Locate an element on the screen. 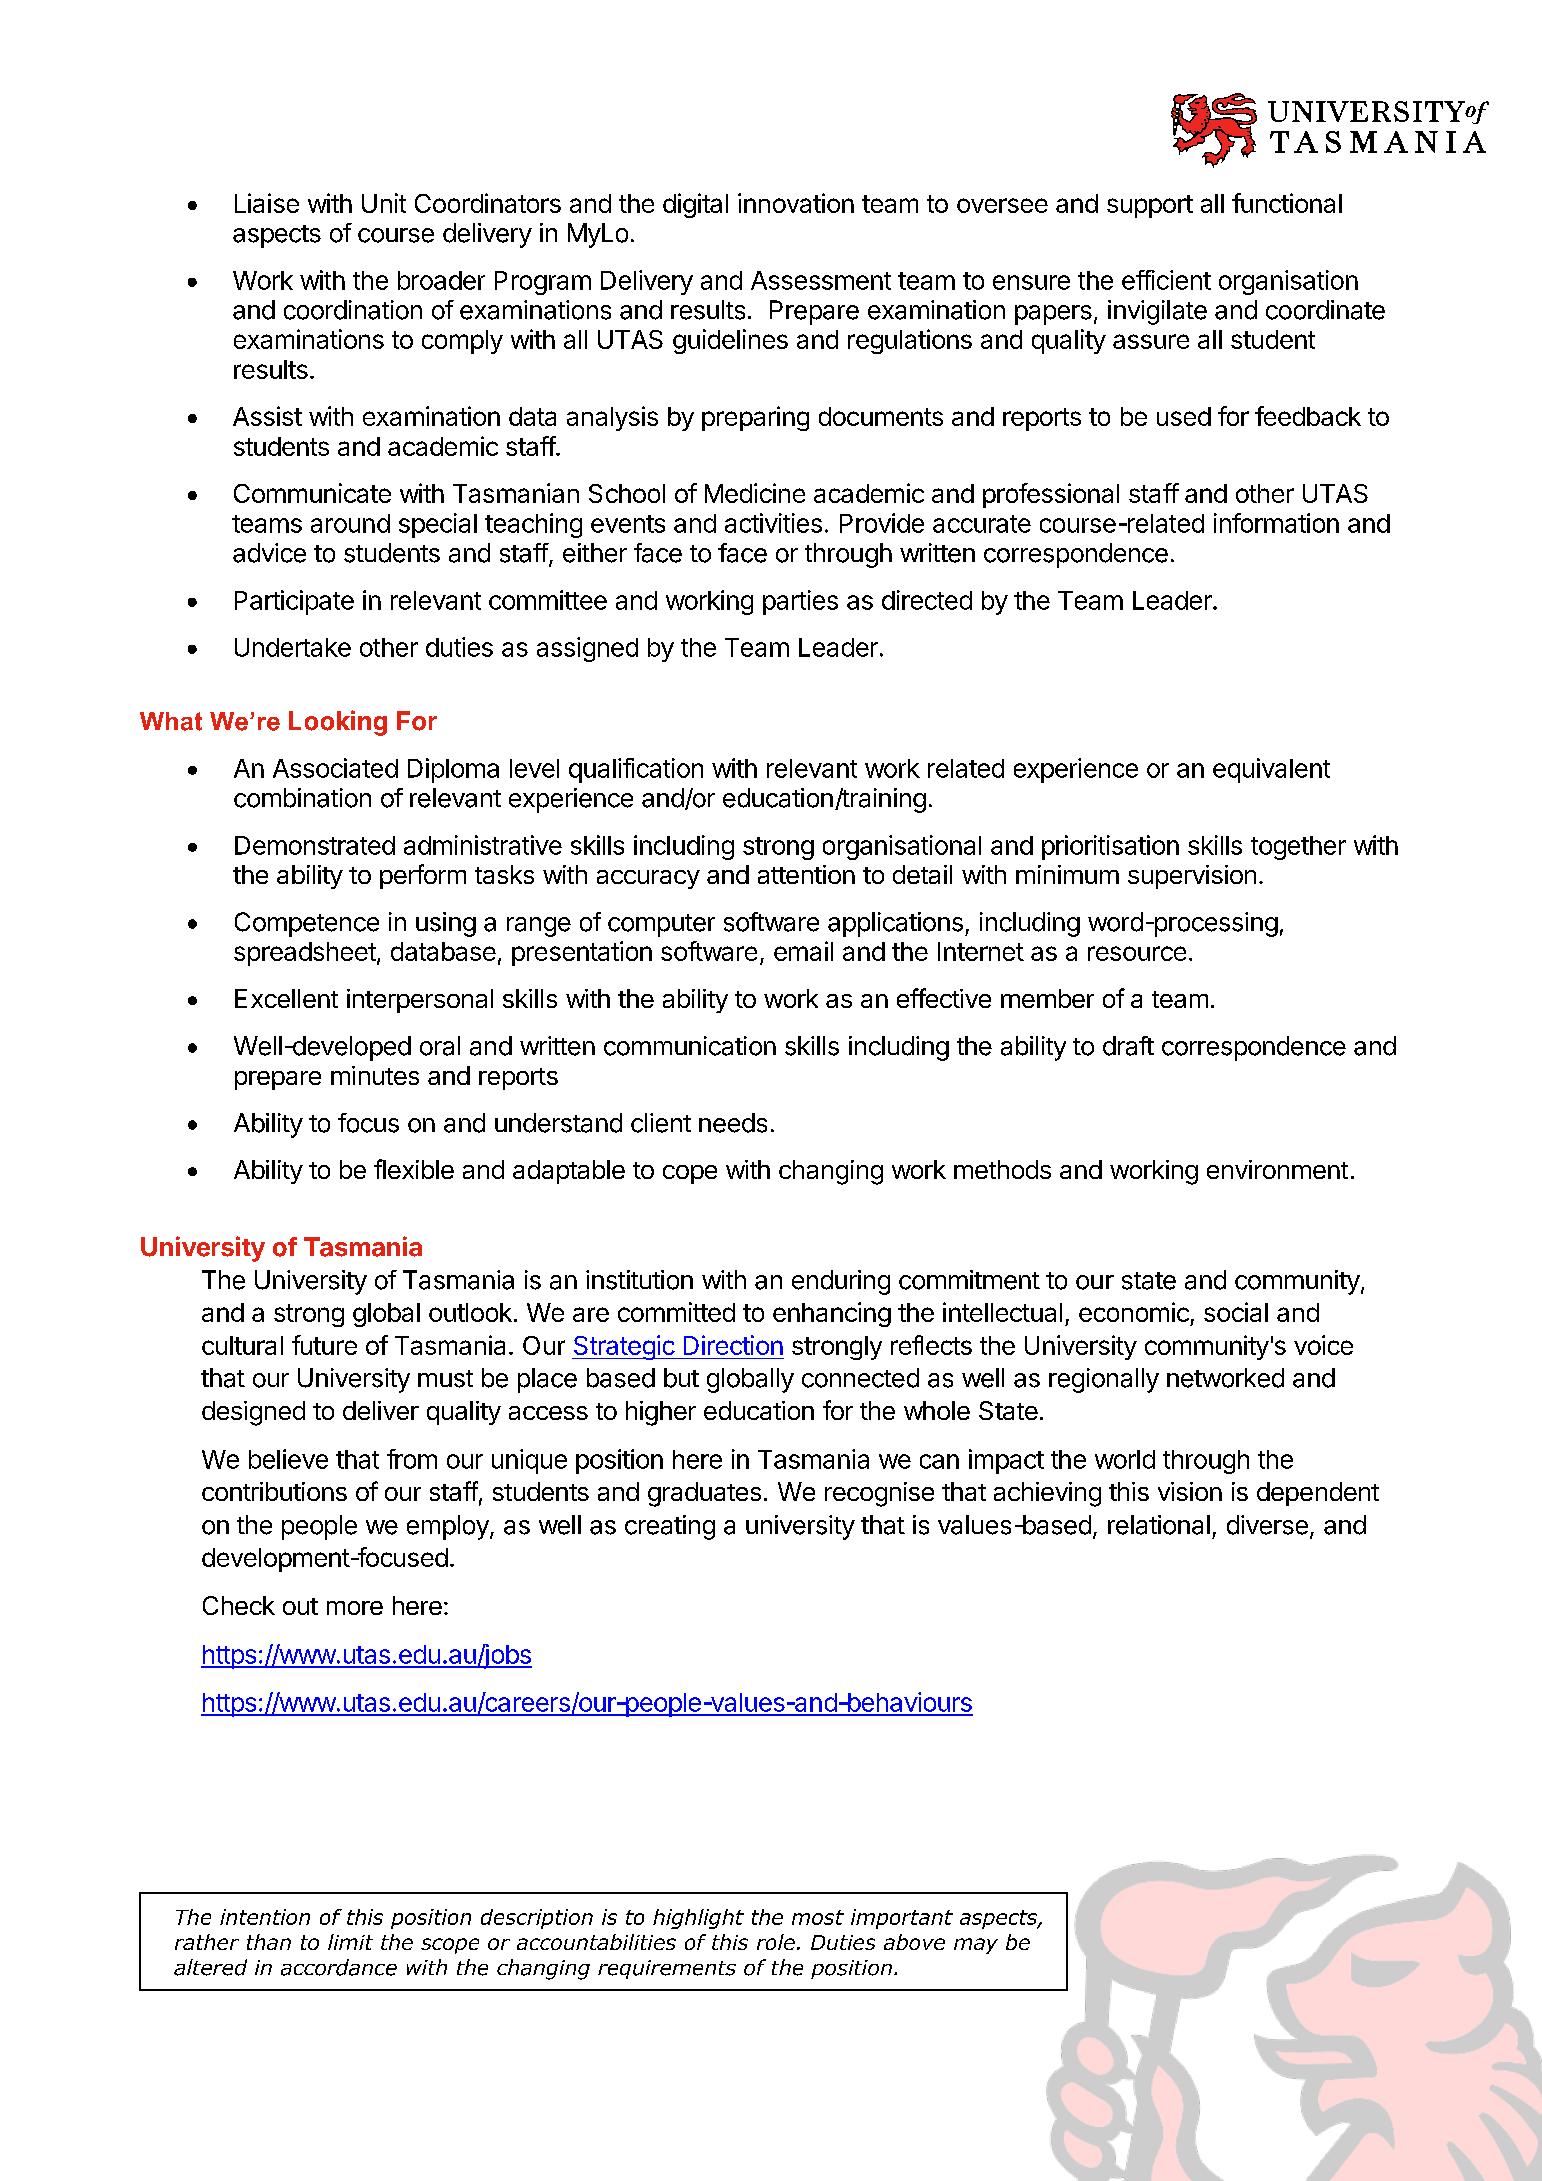 This screenshot has width=1542, height=2181. parties is located at coordinates (800, 602).
